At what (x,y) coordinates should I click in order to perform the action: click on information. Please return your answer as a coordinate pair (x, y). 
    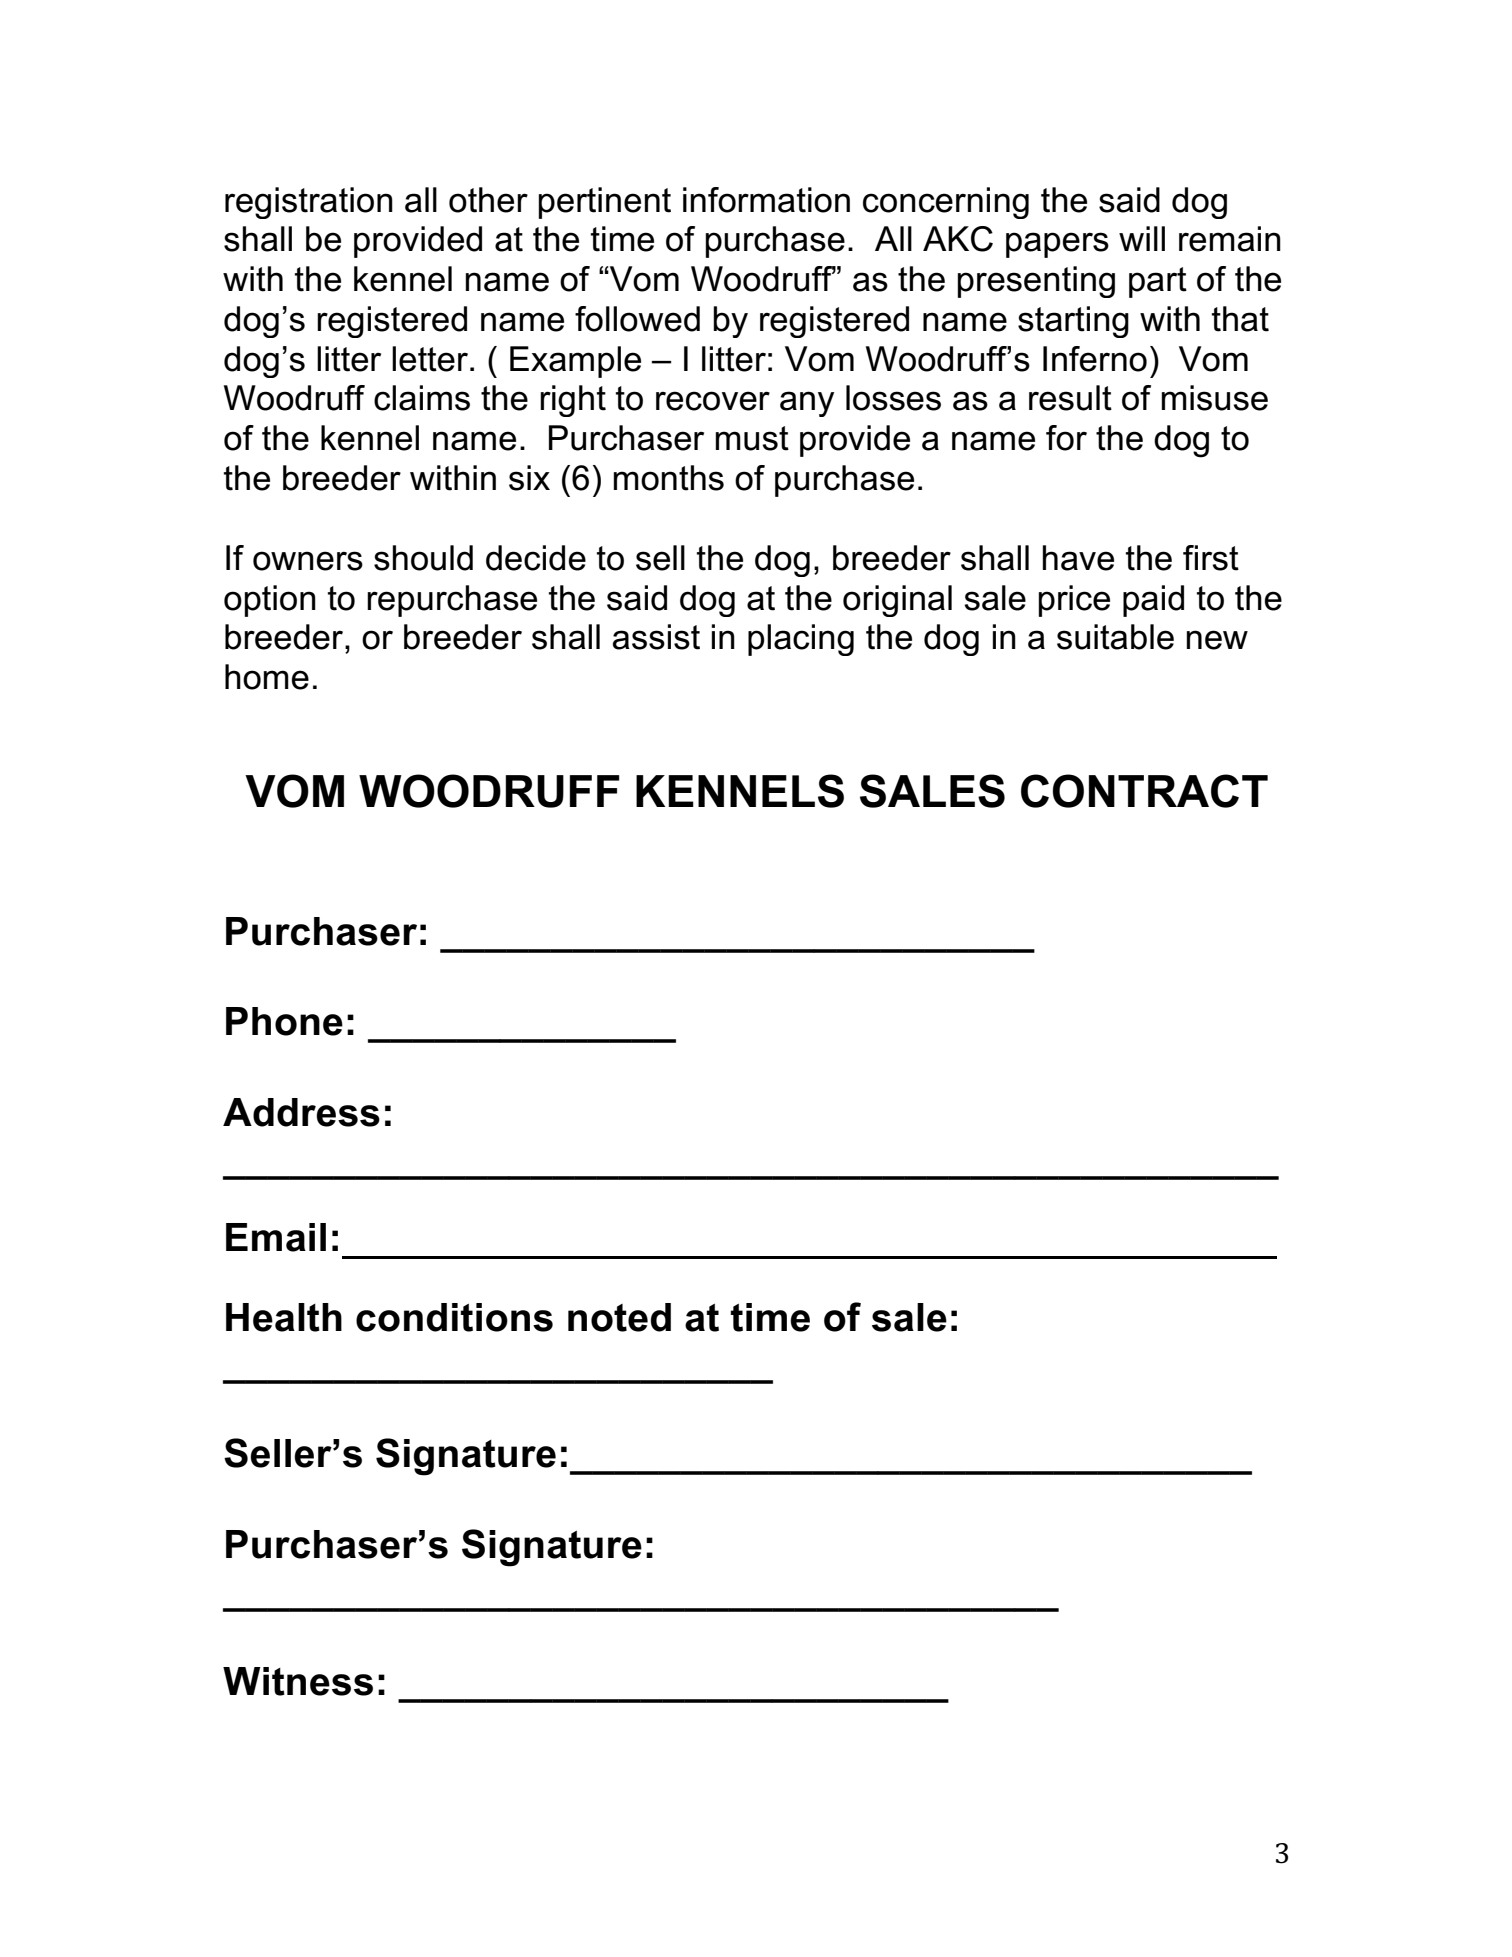
    Looking at the image, I should click on (766, 200).
